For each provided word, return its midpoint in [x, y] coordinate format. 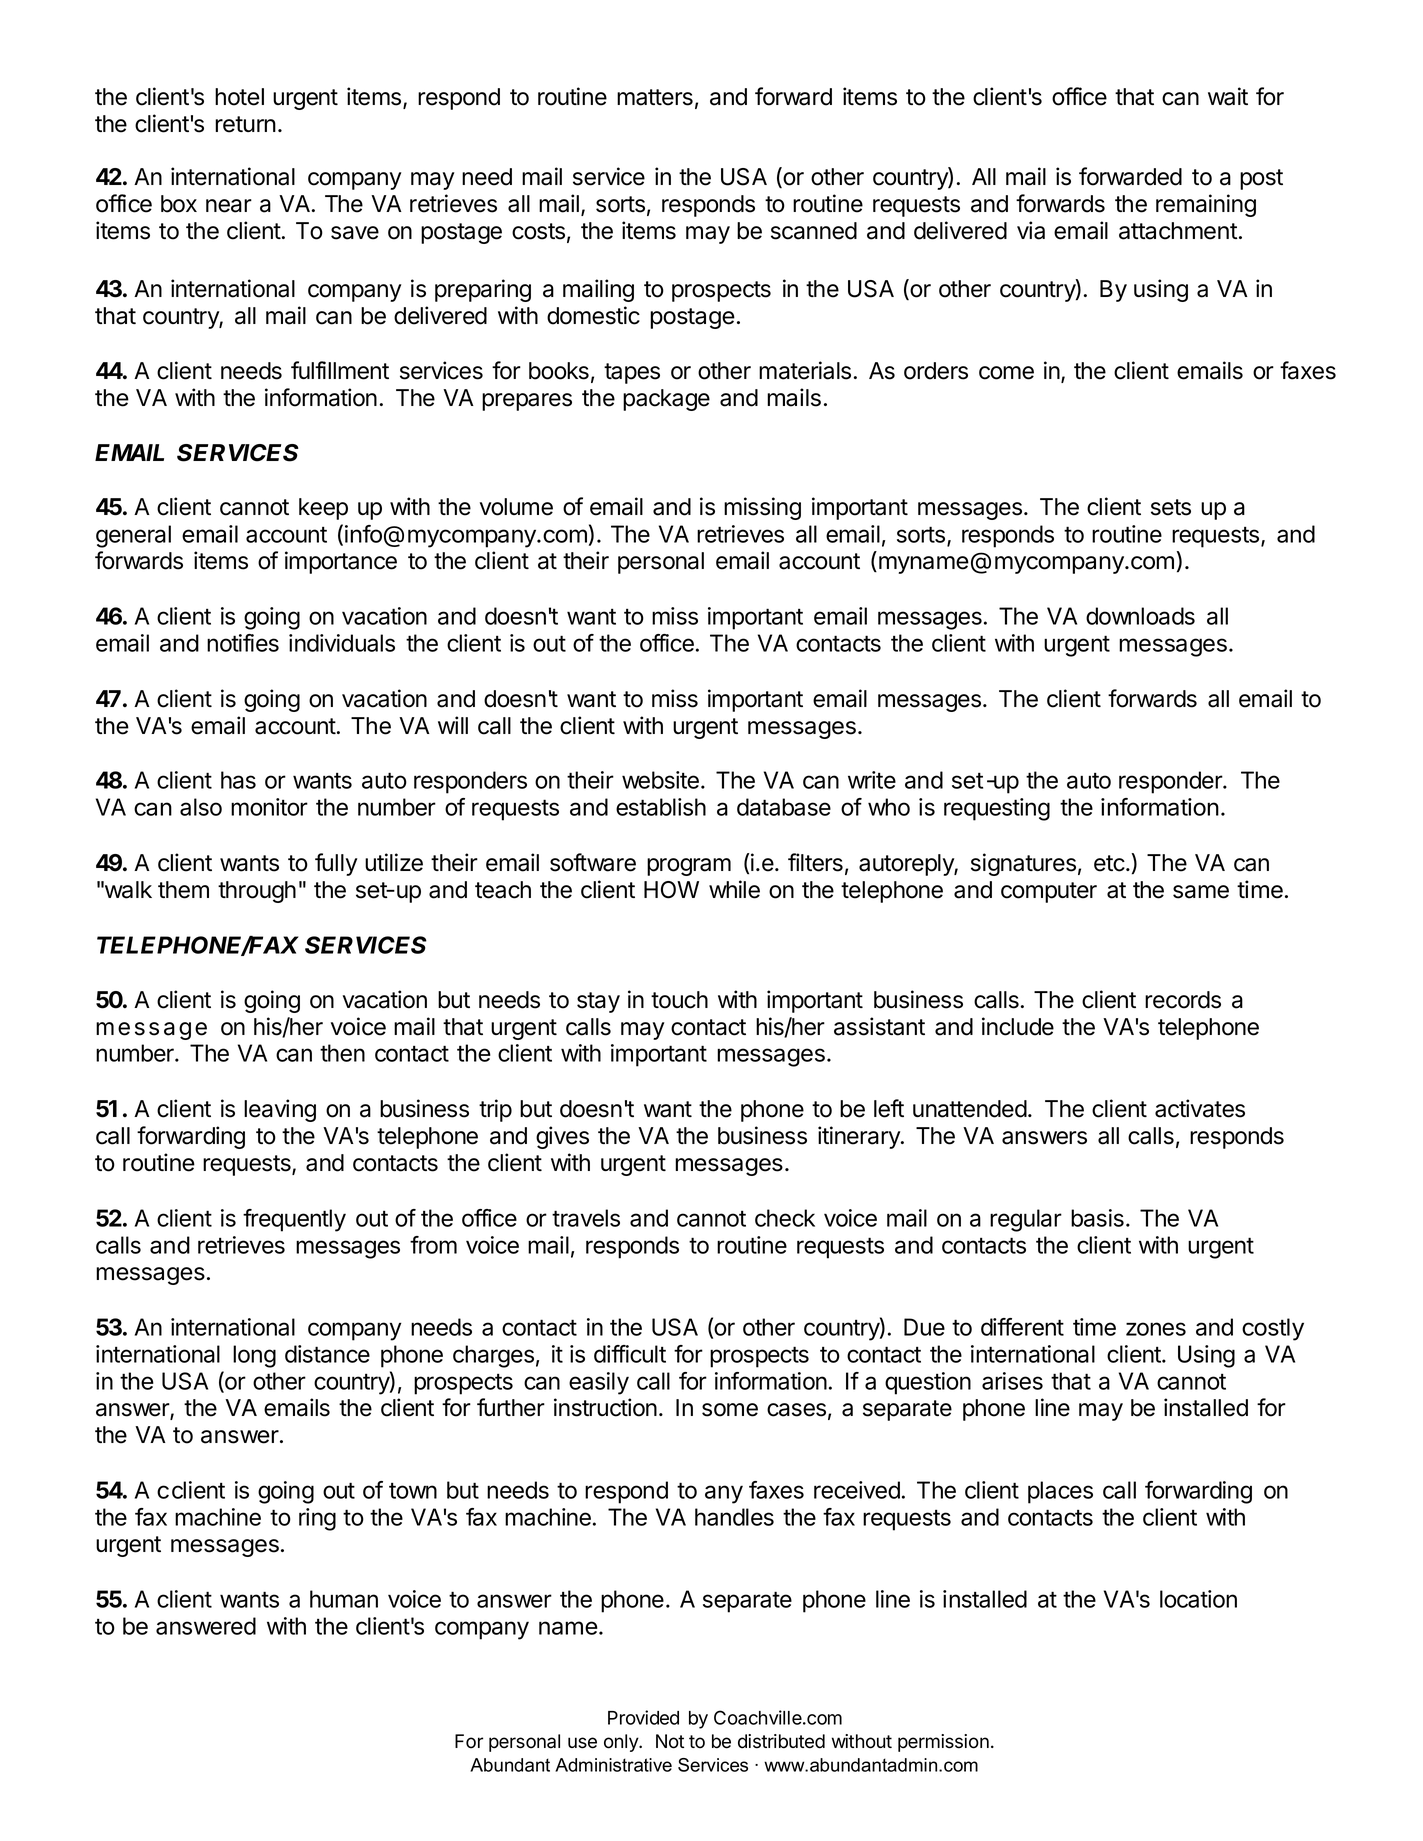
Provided [643, 1717]
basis [1097, 1218]
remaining [1206, 205]
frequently [294, 1220]
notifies [243, 643]
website [660, 780]
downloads [1140, 616]
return [245, 124]
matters [655, 97]
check [785, 1218]
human [344, 1599]
